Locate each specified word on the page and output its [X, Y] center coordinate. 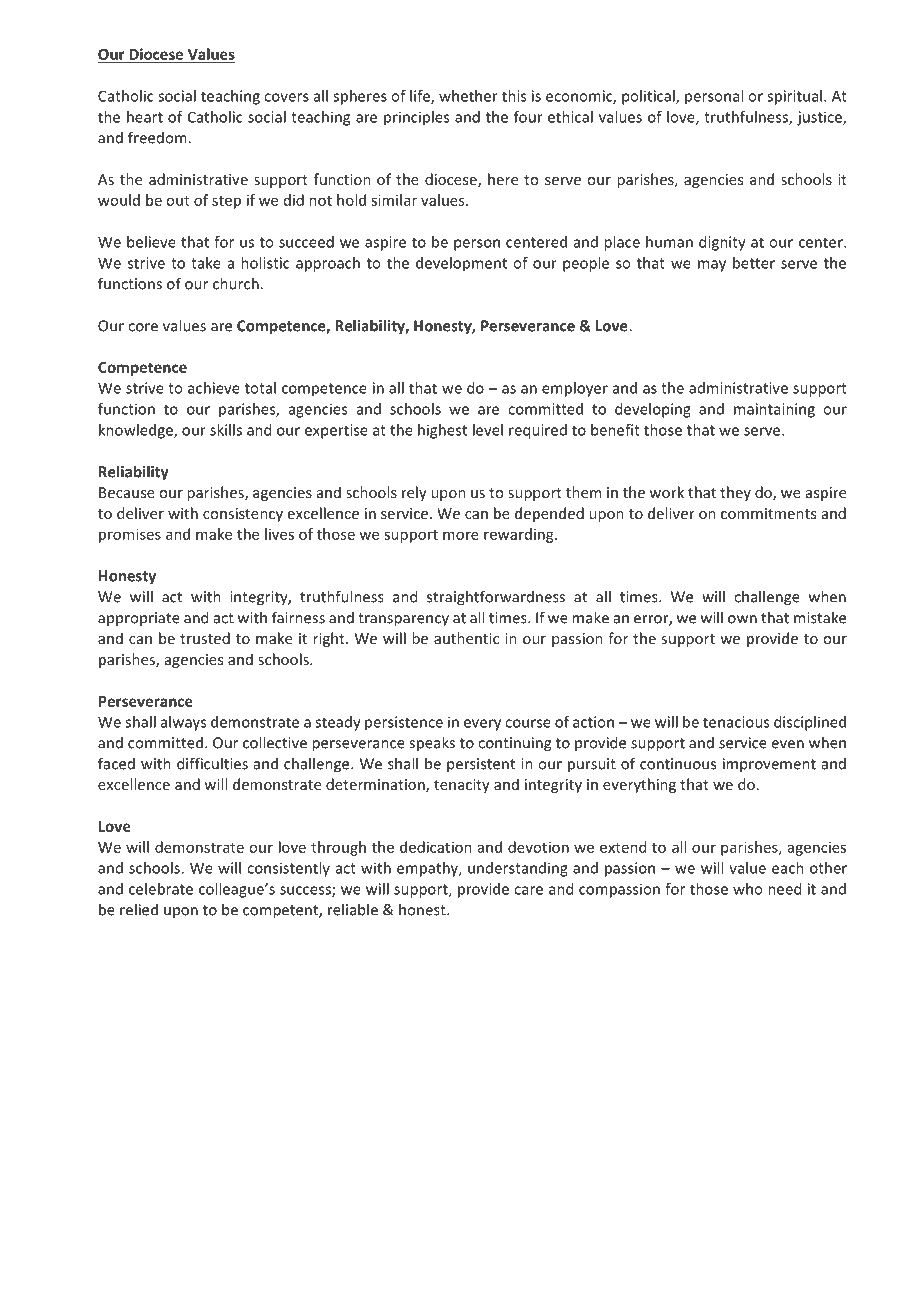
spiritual [794, 97]
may [712, 266]
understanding [518, 869]
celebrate [161, 889]
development [461, 264]
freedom [157, 137]
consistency [243, 515]
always [183, 723]
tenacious [736, 722]
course [528, 723]
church [236, 283]
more [461, 535]
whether [468, 96]
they [735, 493]
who [747, 889]
